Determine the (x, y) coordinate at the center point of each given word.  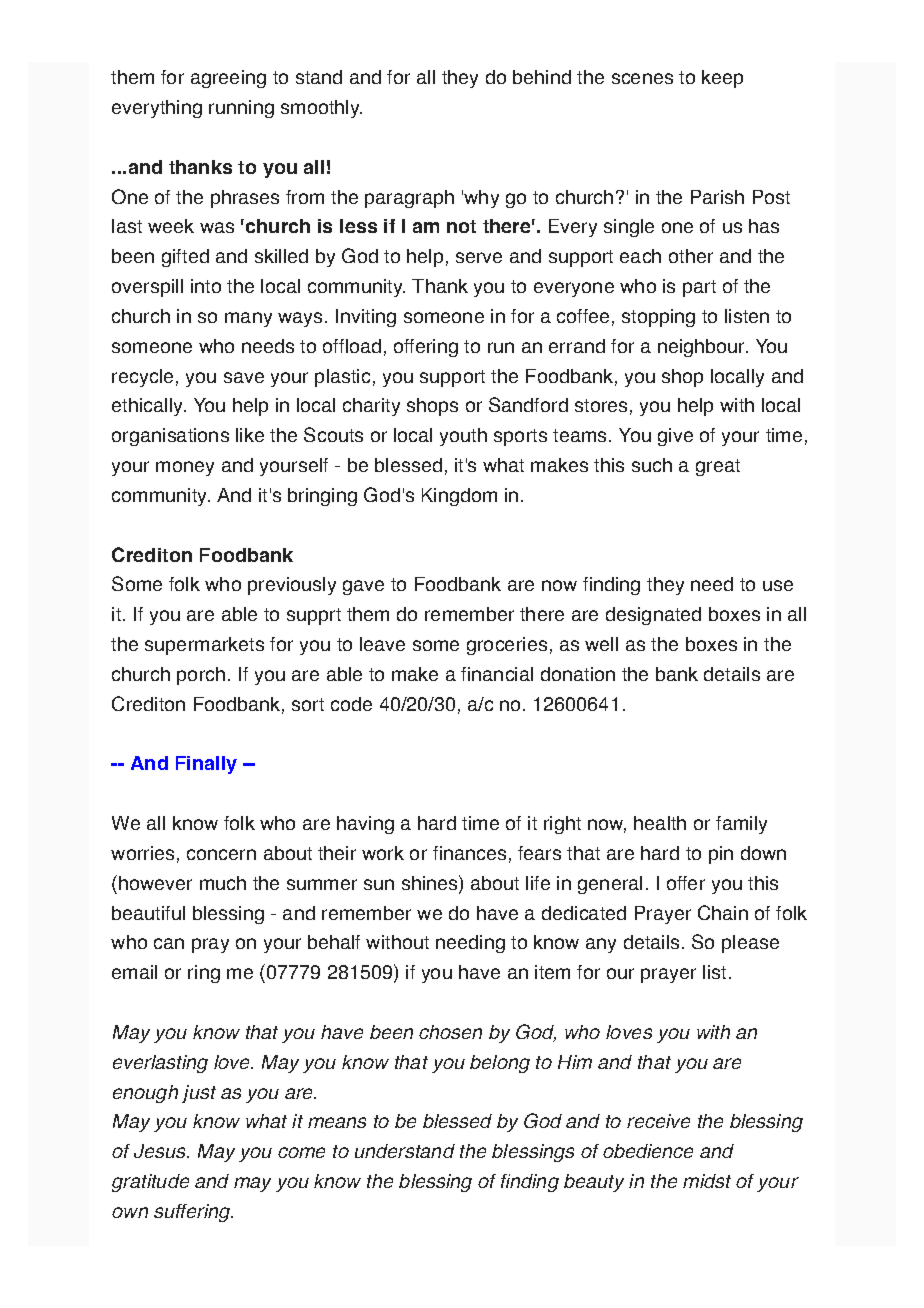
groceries (507, 646)
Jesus (161, 1151)
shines (431, 884)
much (223, 883)
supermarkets (204, 646)
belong (500, 1064)
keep (722, 79)
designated (653, 616)
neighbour (703, 348)
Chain (723, 912)
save (244, 377)
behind (542, 77)
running (241, 109)
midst (707, 1181)
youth (463, 437)
